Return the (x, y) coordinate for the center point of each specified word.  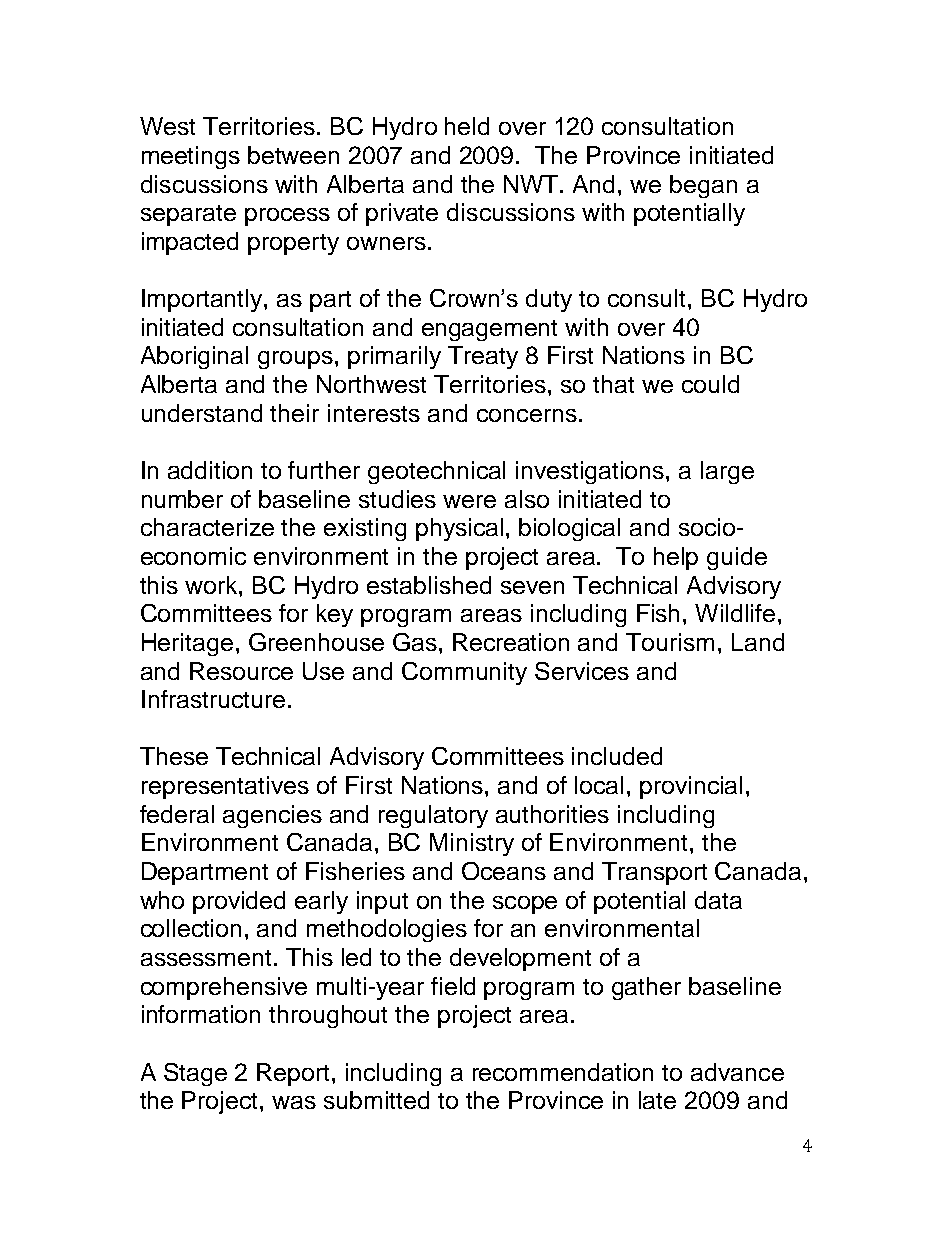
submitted (376, 1100)
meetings (191, 157)
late (657, 1100)
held (467, 126)
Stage (195, 1074)
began (703, 186)
